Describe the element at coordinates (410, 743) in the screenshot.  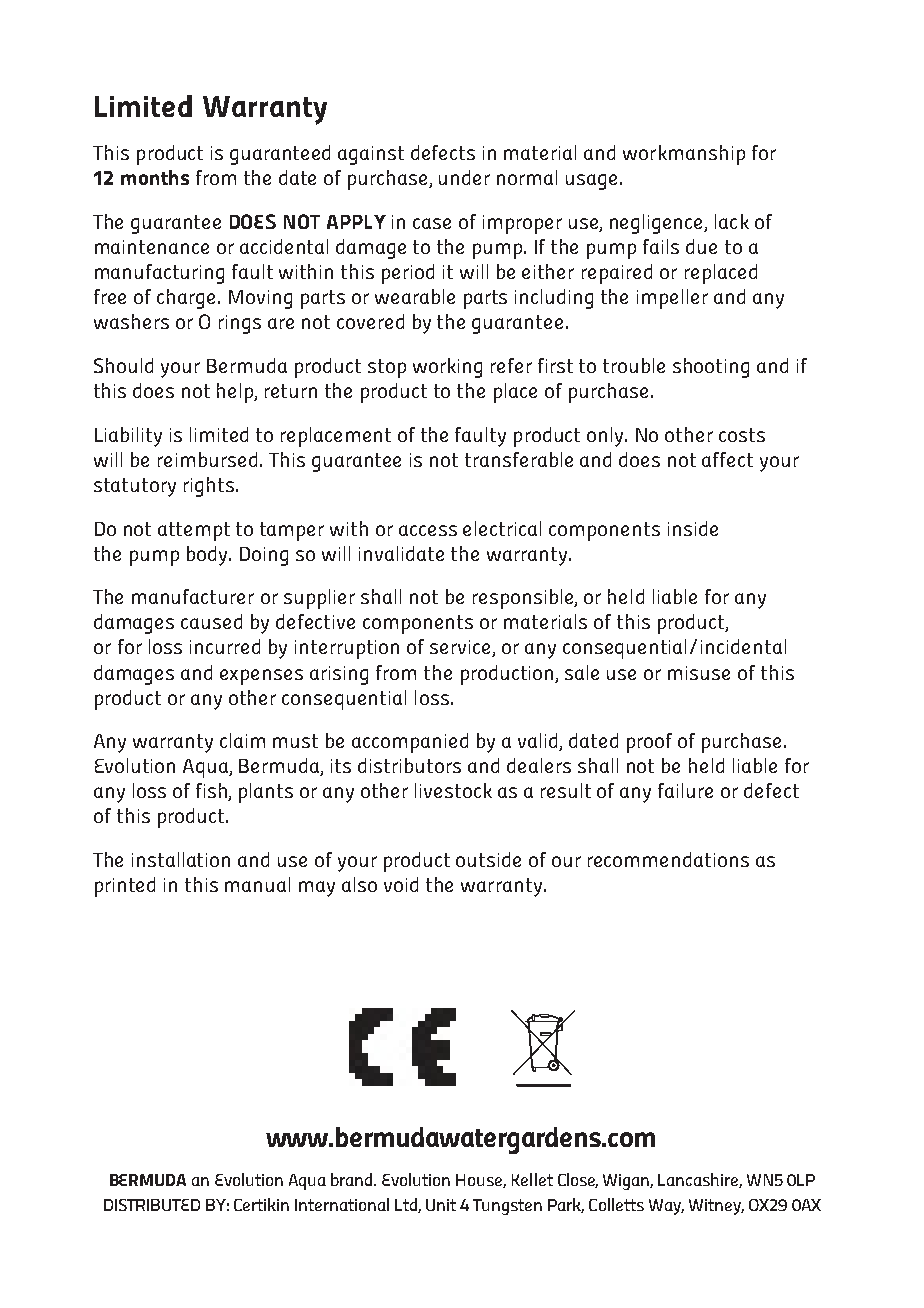
I see `accompanied` at that location.
